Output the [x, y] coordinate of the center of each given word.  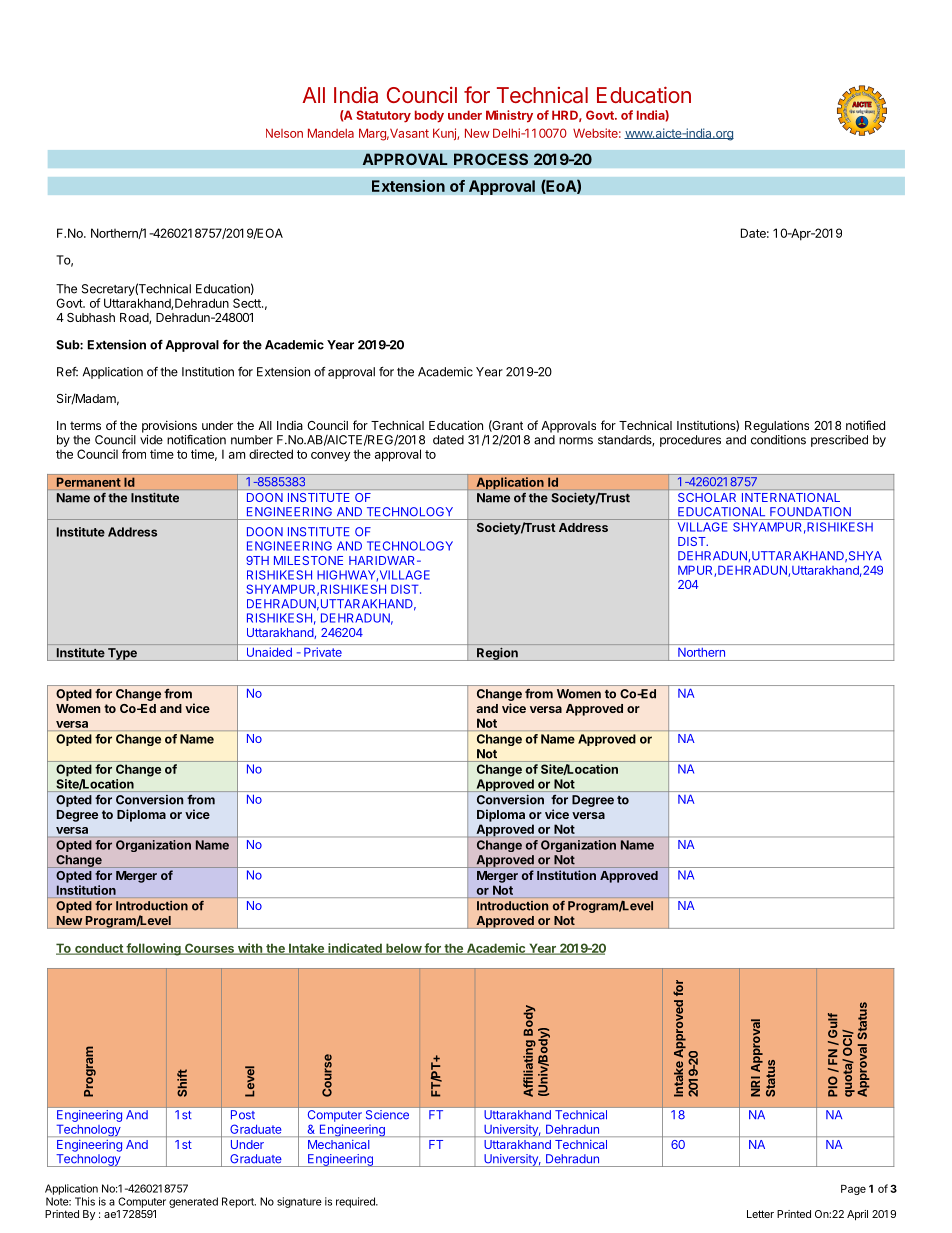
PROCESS [491, 159]
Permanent [89, 482]
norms [576, 441]
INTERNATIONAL [791, 497]
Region [497, 654]
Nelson [284, 133]
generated [193, 1202]
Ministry [509, 116]
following [153, 949]
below [403, 949]
